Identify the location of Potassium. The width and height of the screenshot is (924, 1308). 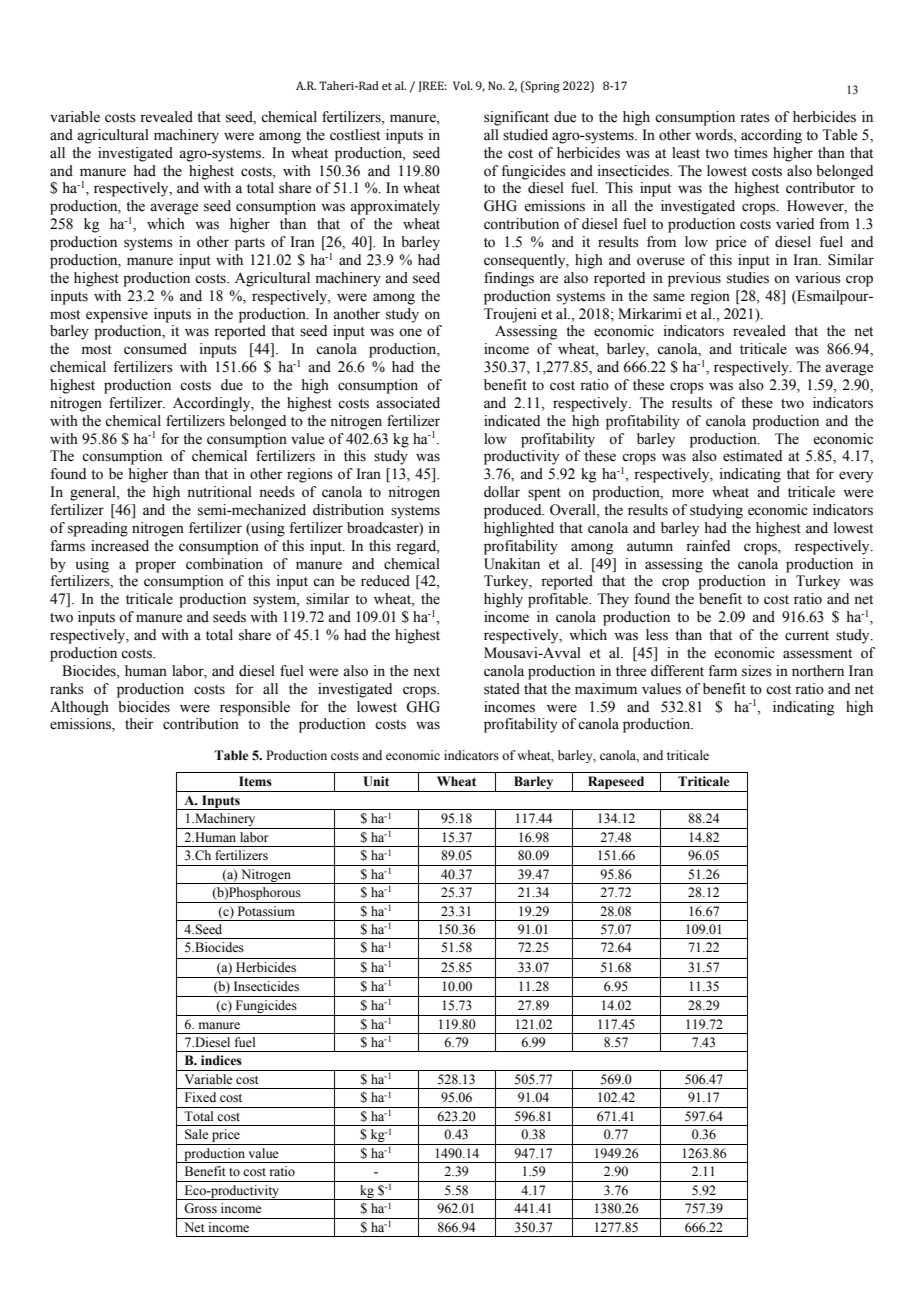
(266, 911).
